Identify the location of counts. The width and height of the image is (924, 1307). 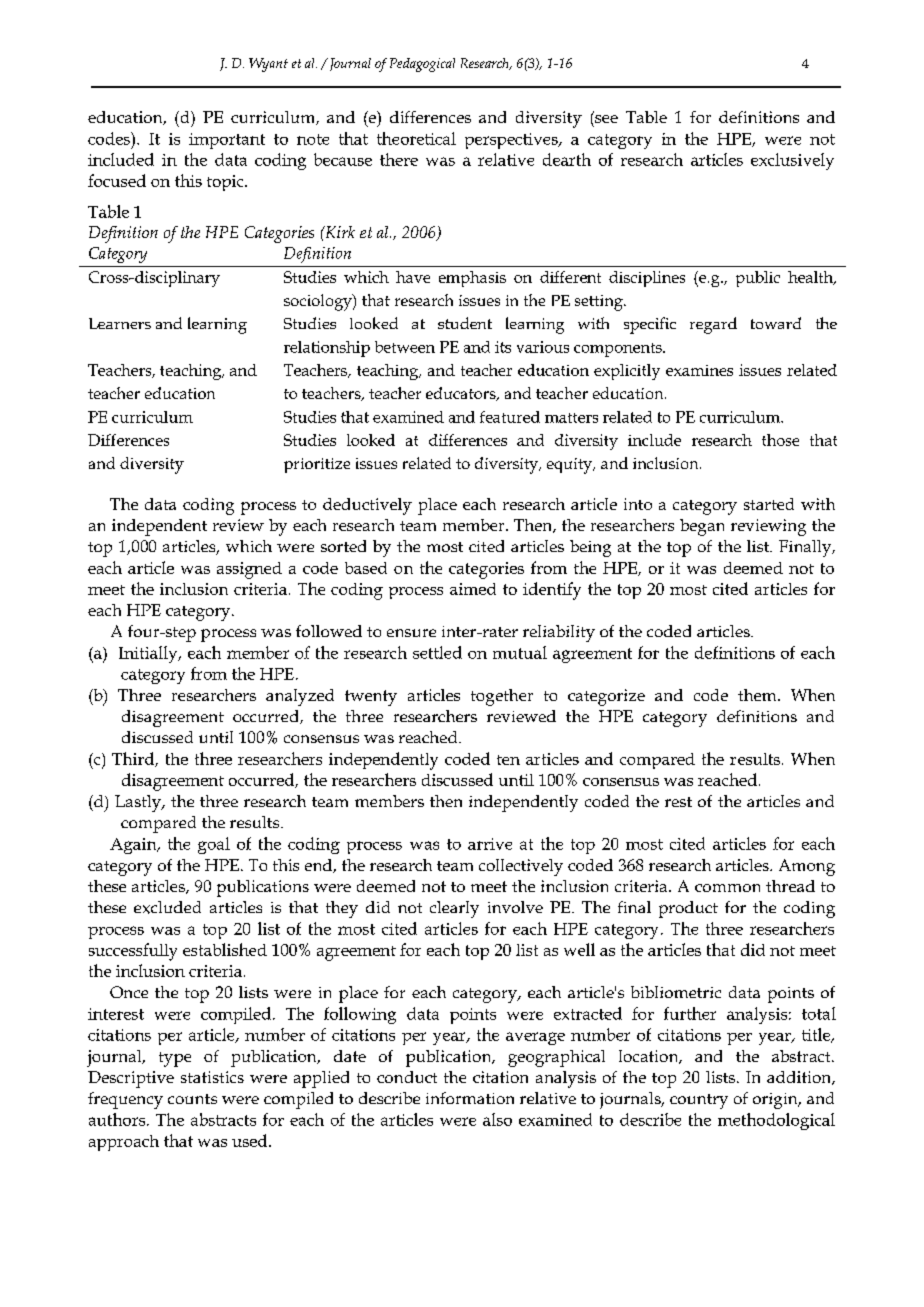
(192, 1099).
